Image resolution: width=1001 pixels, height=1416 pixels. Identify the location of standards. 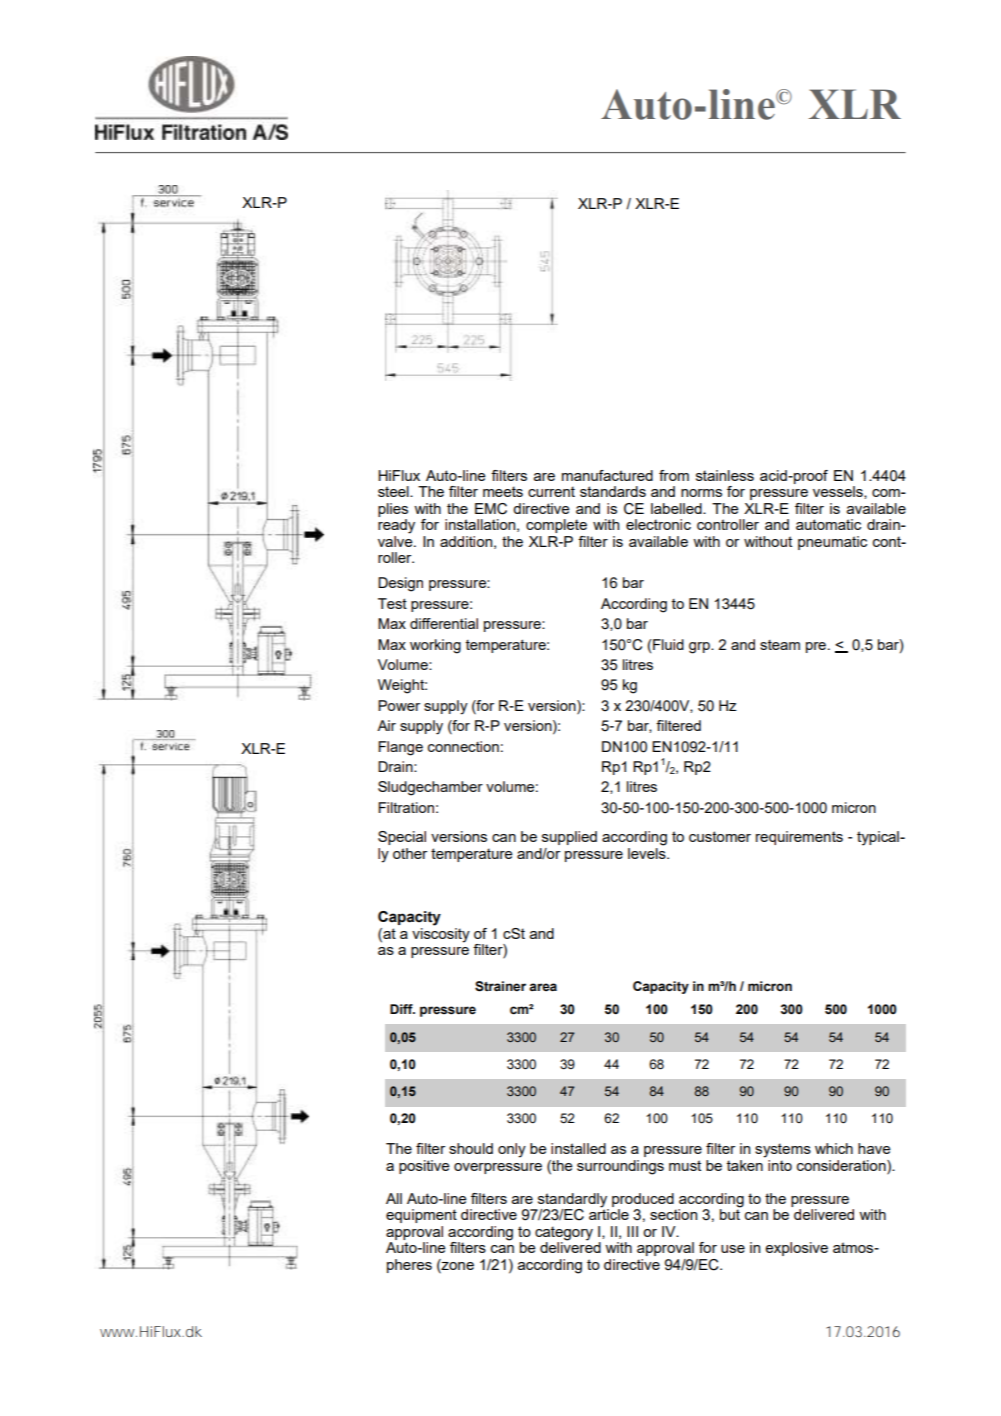
(613, 491).
